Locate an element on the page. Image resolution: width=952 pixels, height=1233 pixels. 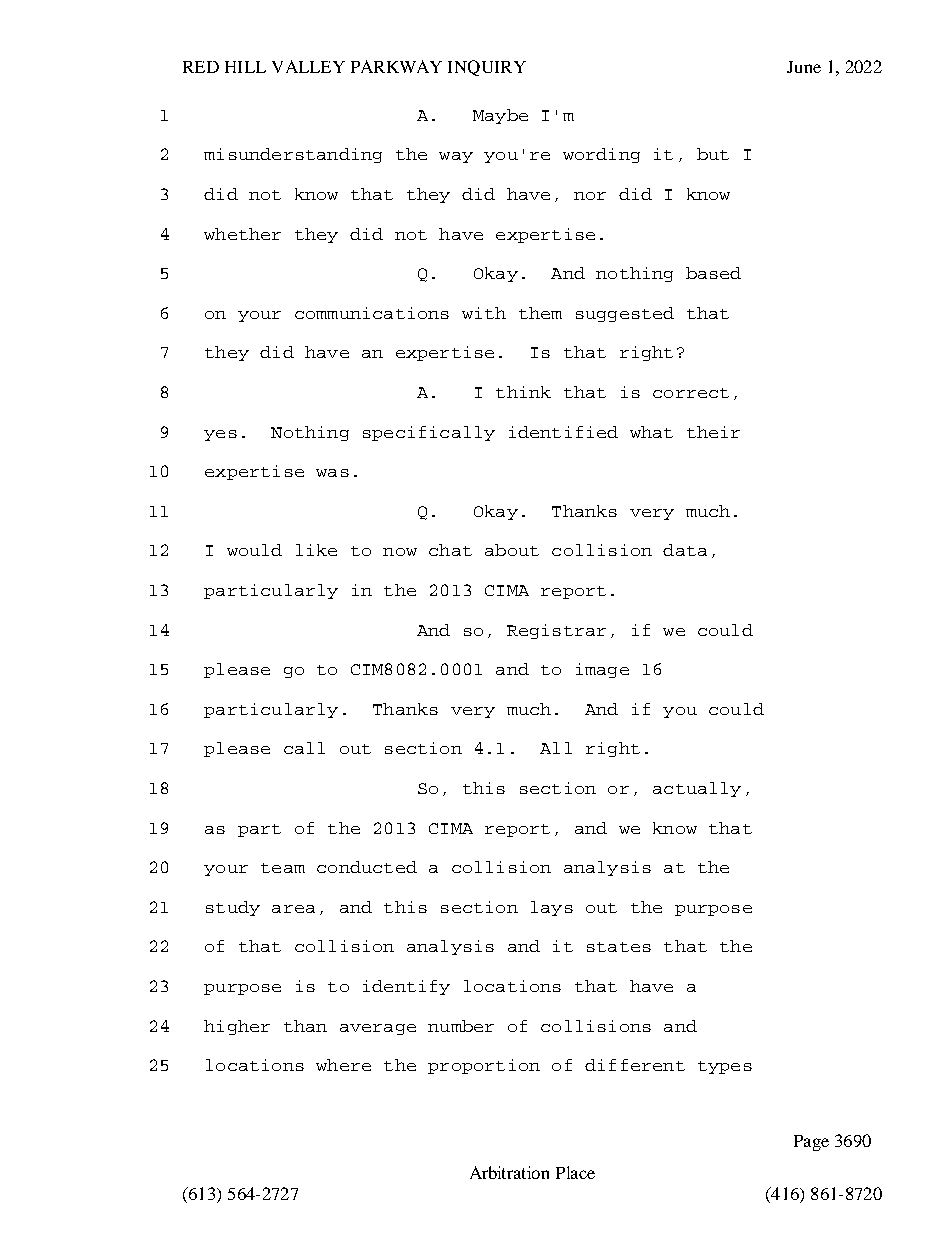
identified is located at coordinates (563, 432).
